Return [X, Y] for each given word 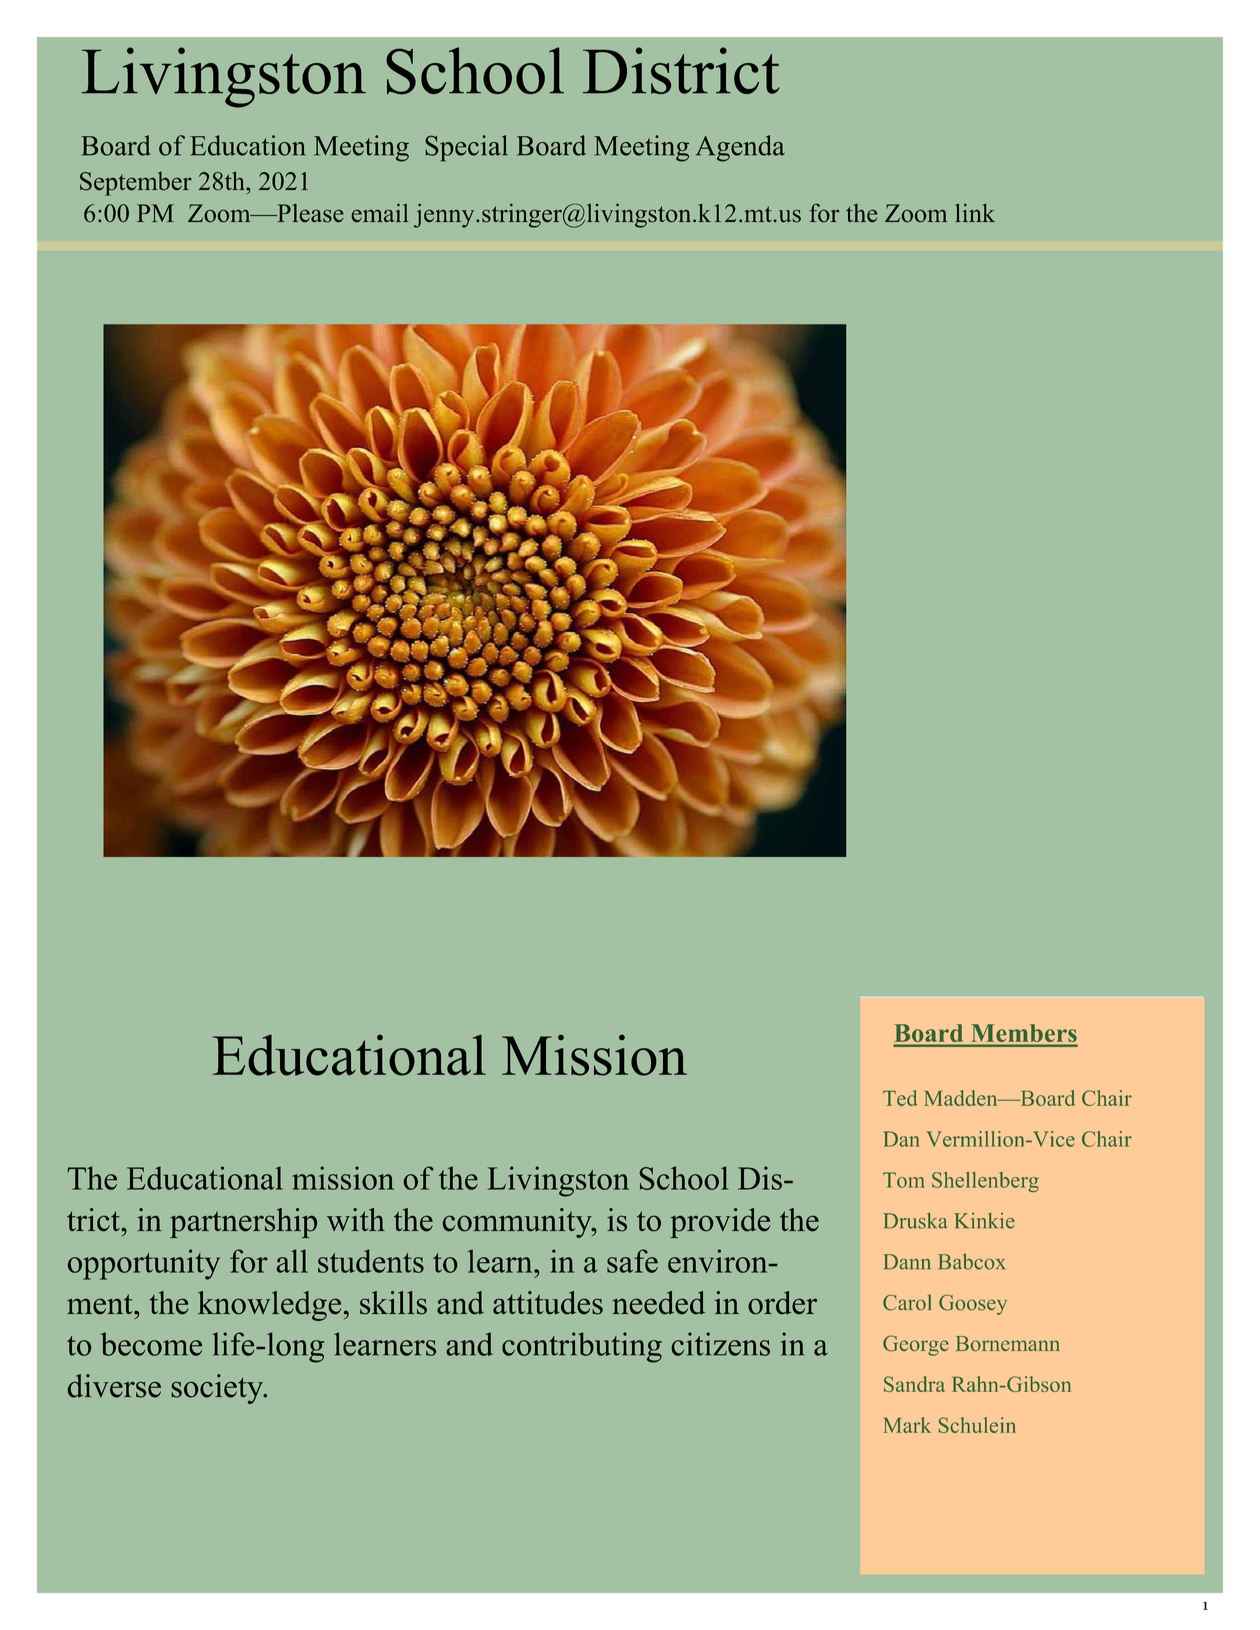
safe [632, 1261]
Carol [907, 1302]
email [380, 213]
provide [720, 1223]
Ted [900, 1098]
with [356, 1219]
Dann [907, 1262]
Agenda [740, 148]
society [218, 1389]
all [292, 1261]
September [136, 184]
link [975, 213]
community [518, 1223]
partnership [243, 1223]
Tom [904, 1180]
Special [466, 148]
